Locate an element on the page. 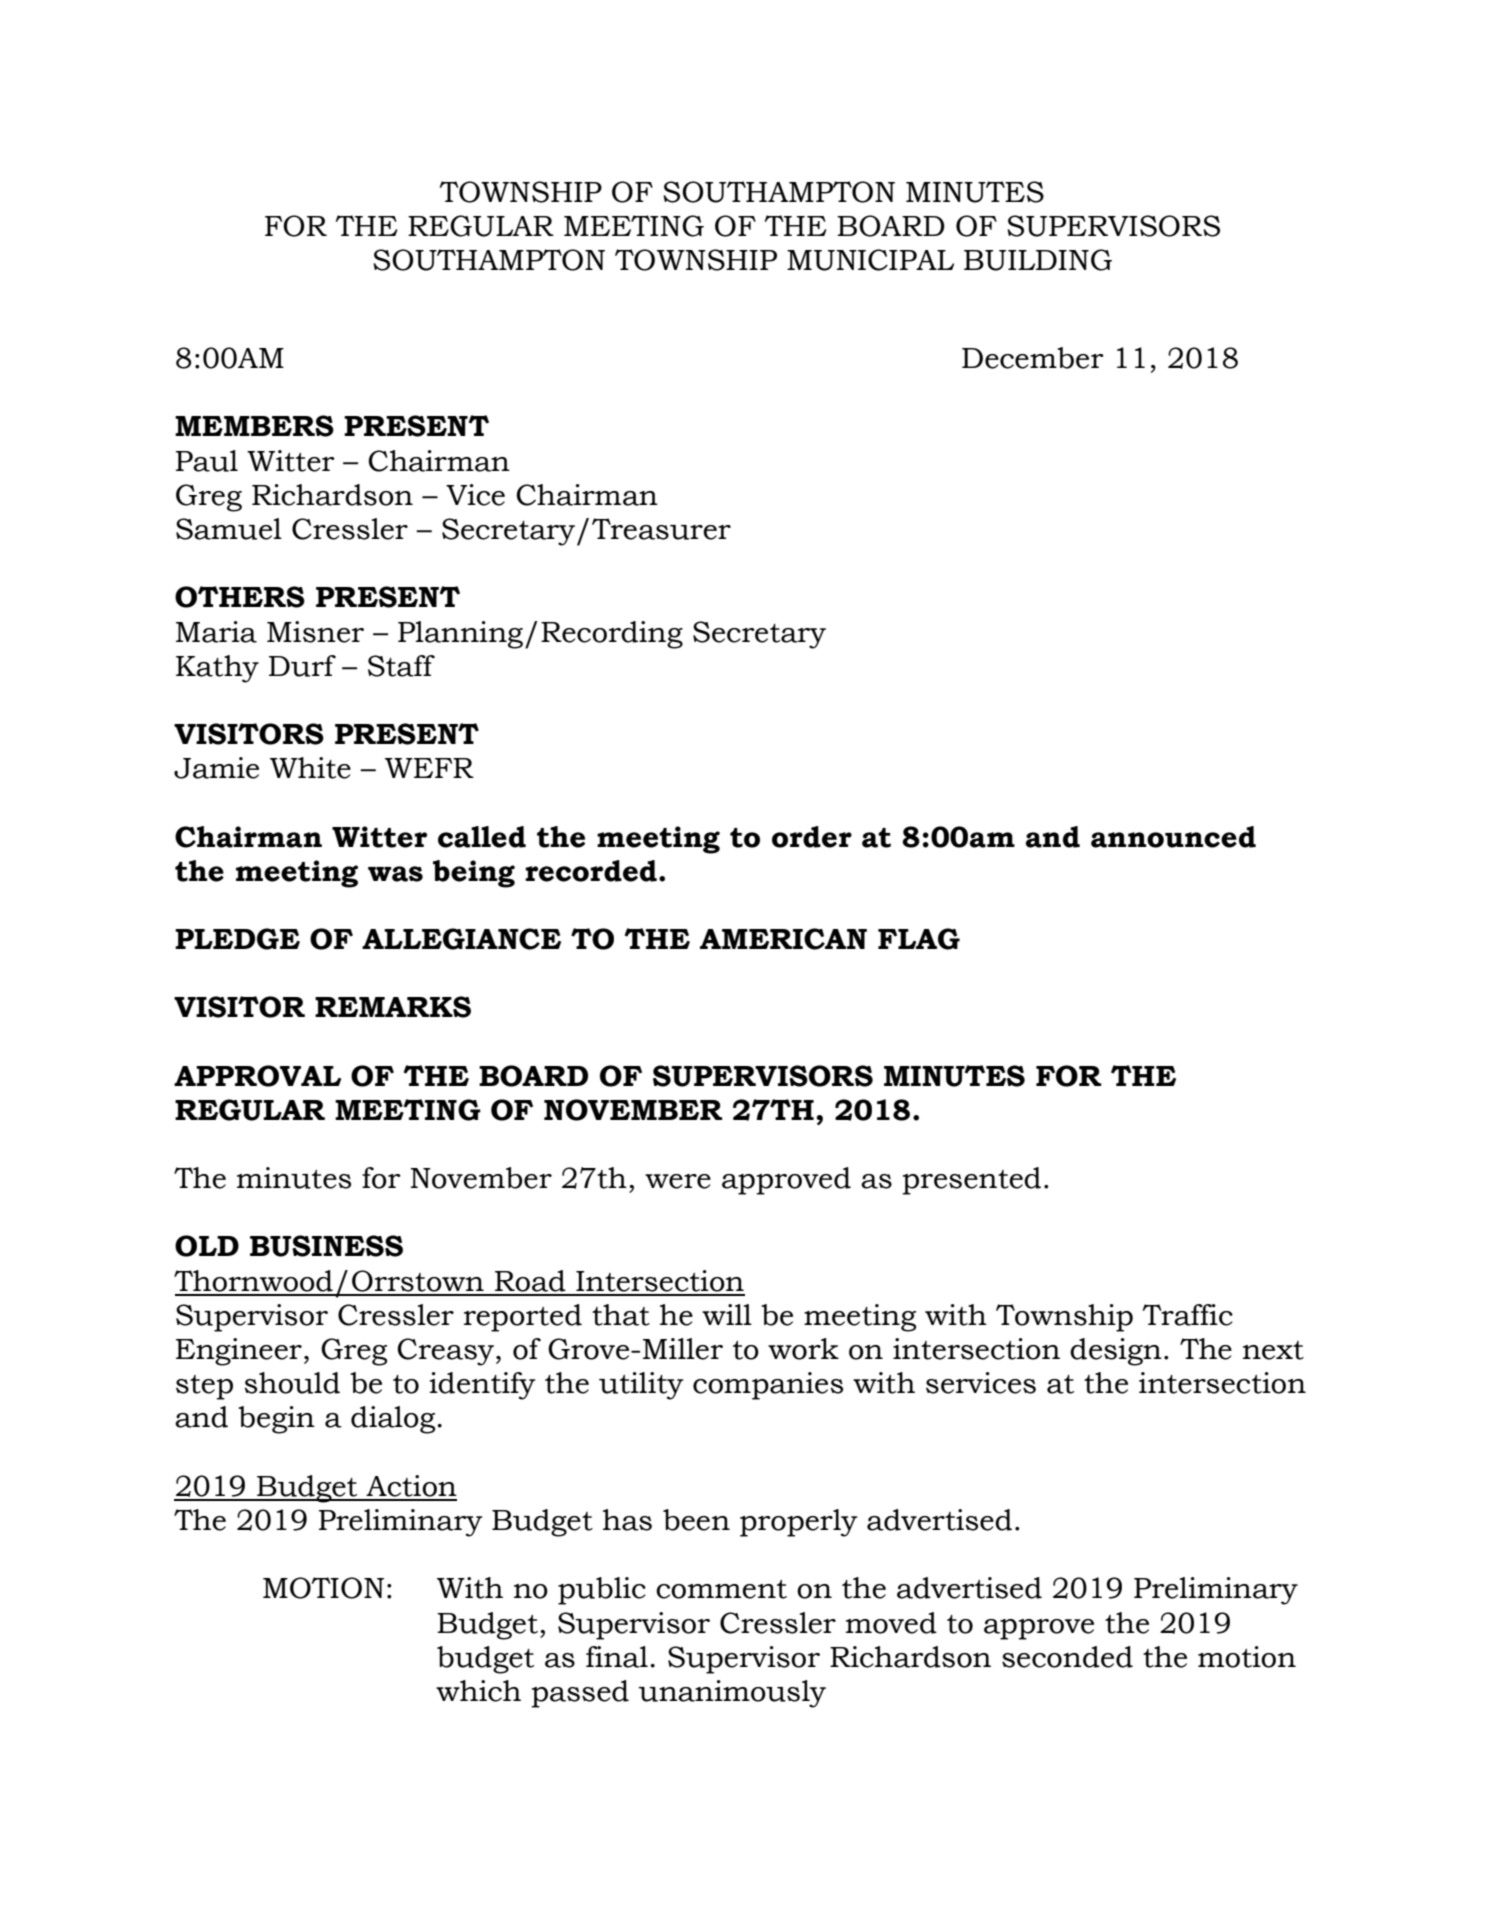 The image size is (1485, 1921). MUNICIPAL is located at coordinates (870, 260).
